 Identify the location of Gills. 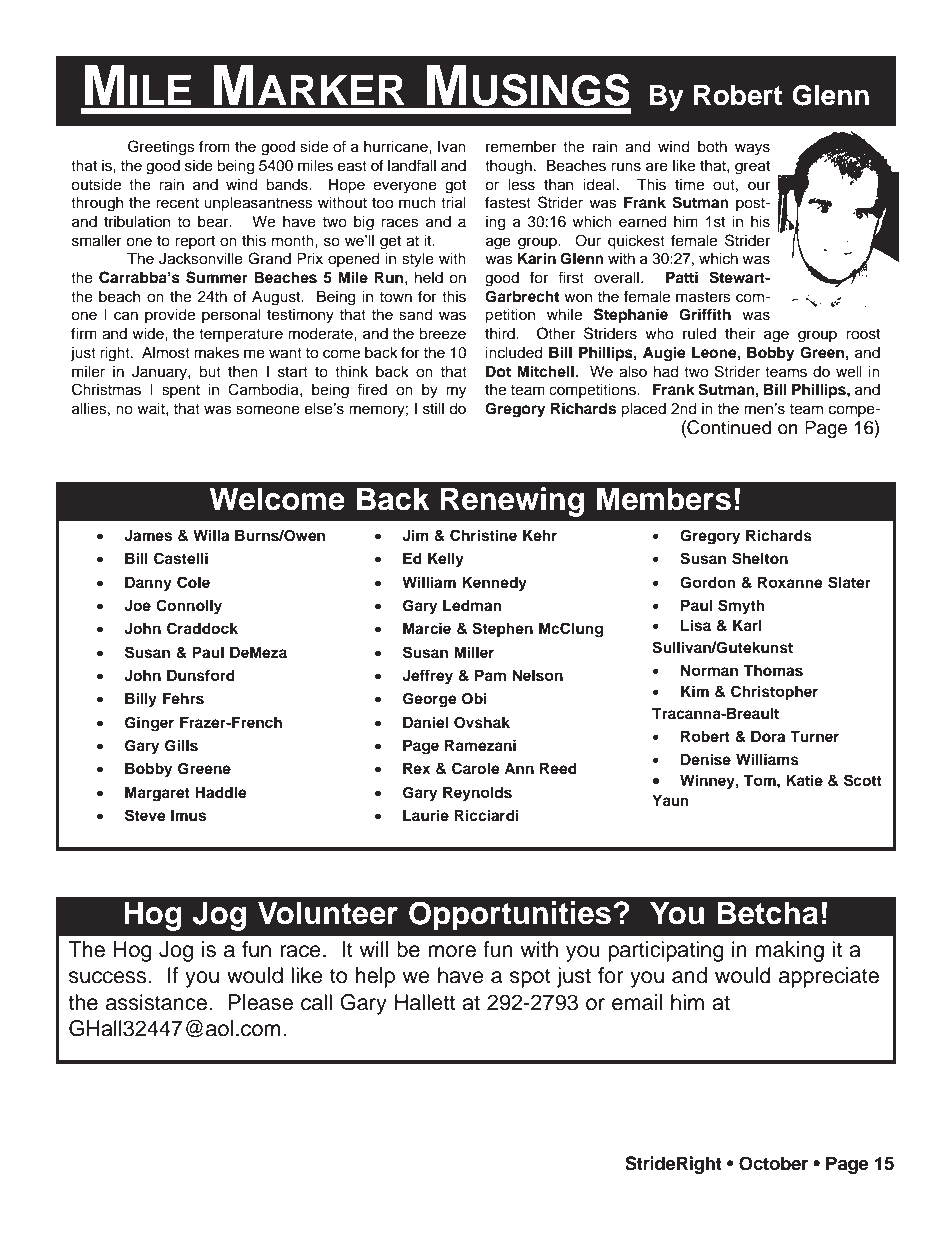
(181, 745).
